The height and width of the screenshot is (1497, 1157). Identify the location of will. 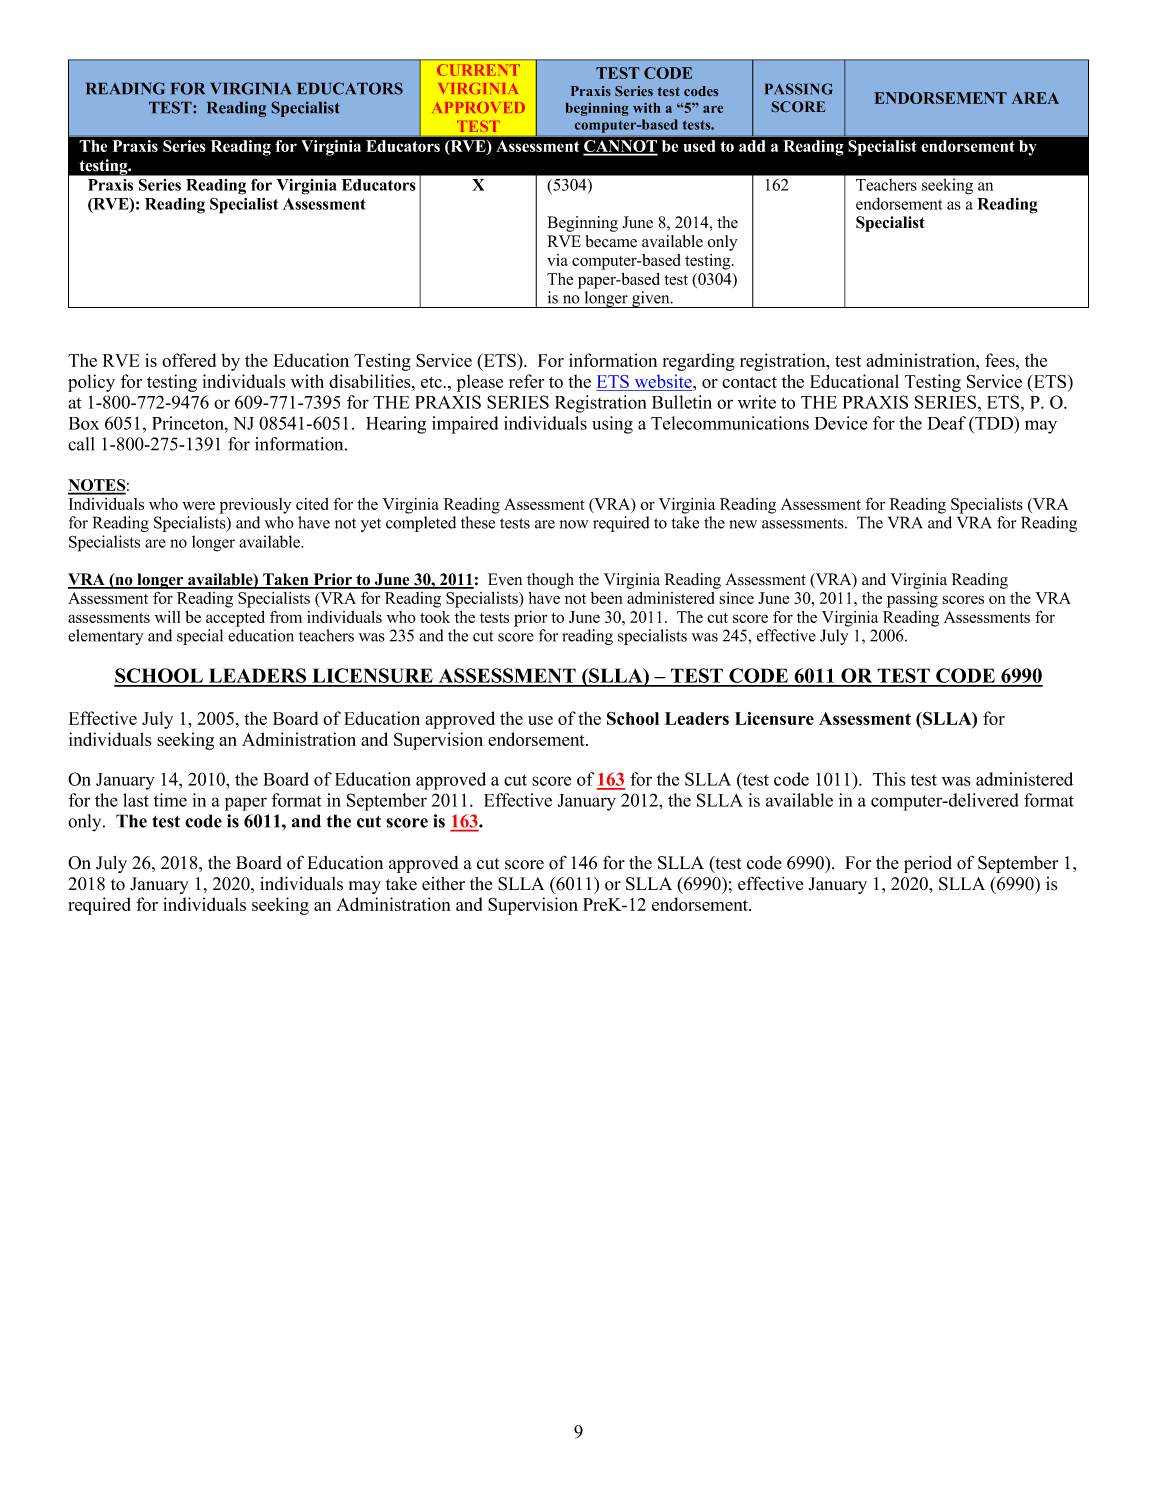
(167, 617).
